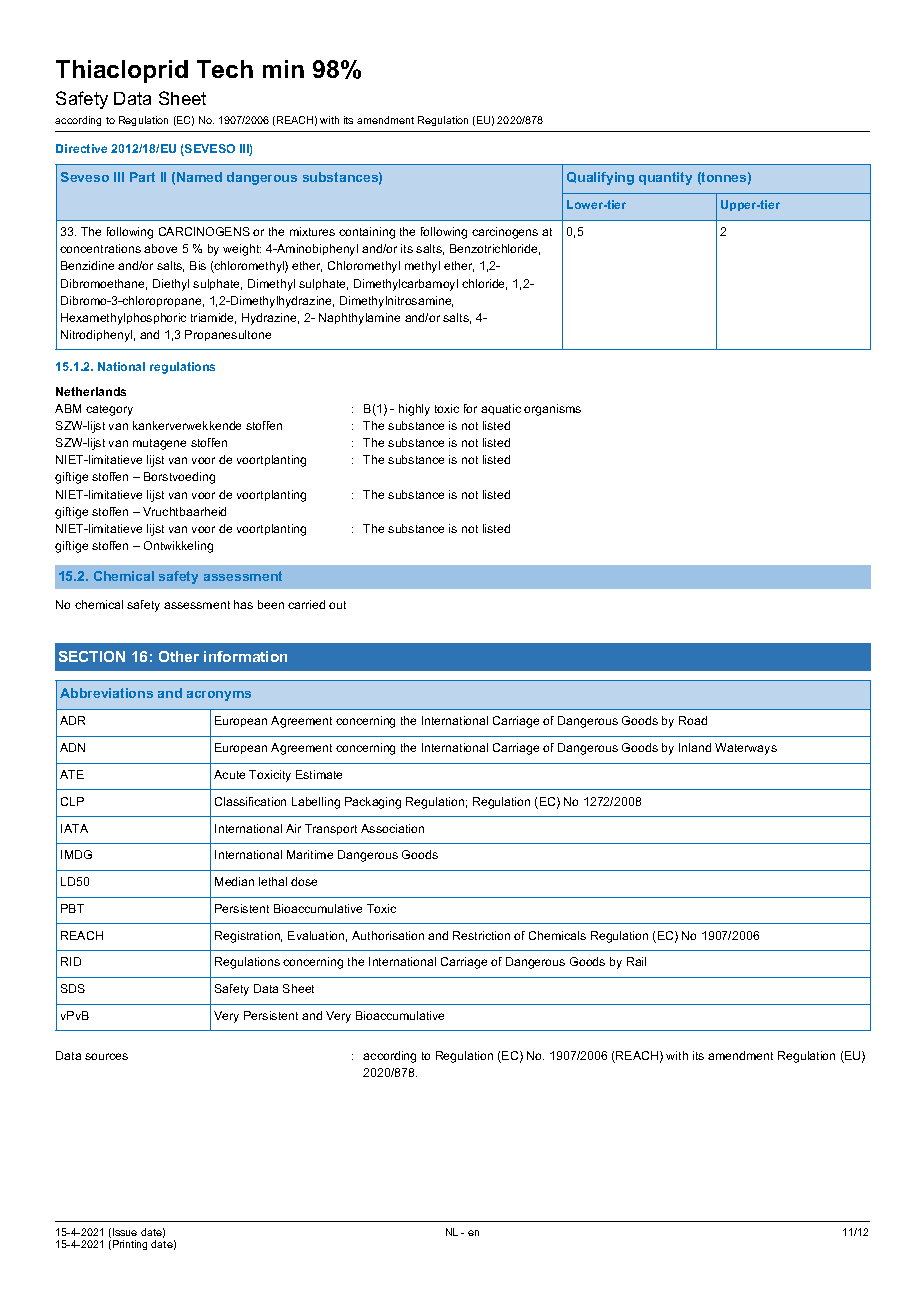 The width and height of the page is (924, 1308). I want to click on Restriction, so click(481, 935).
